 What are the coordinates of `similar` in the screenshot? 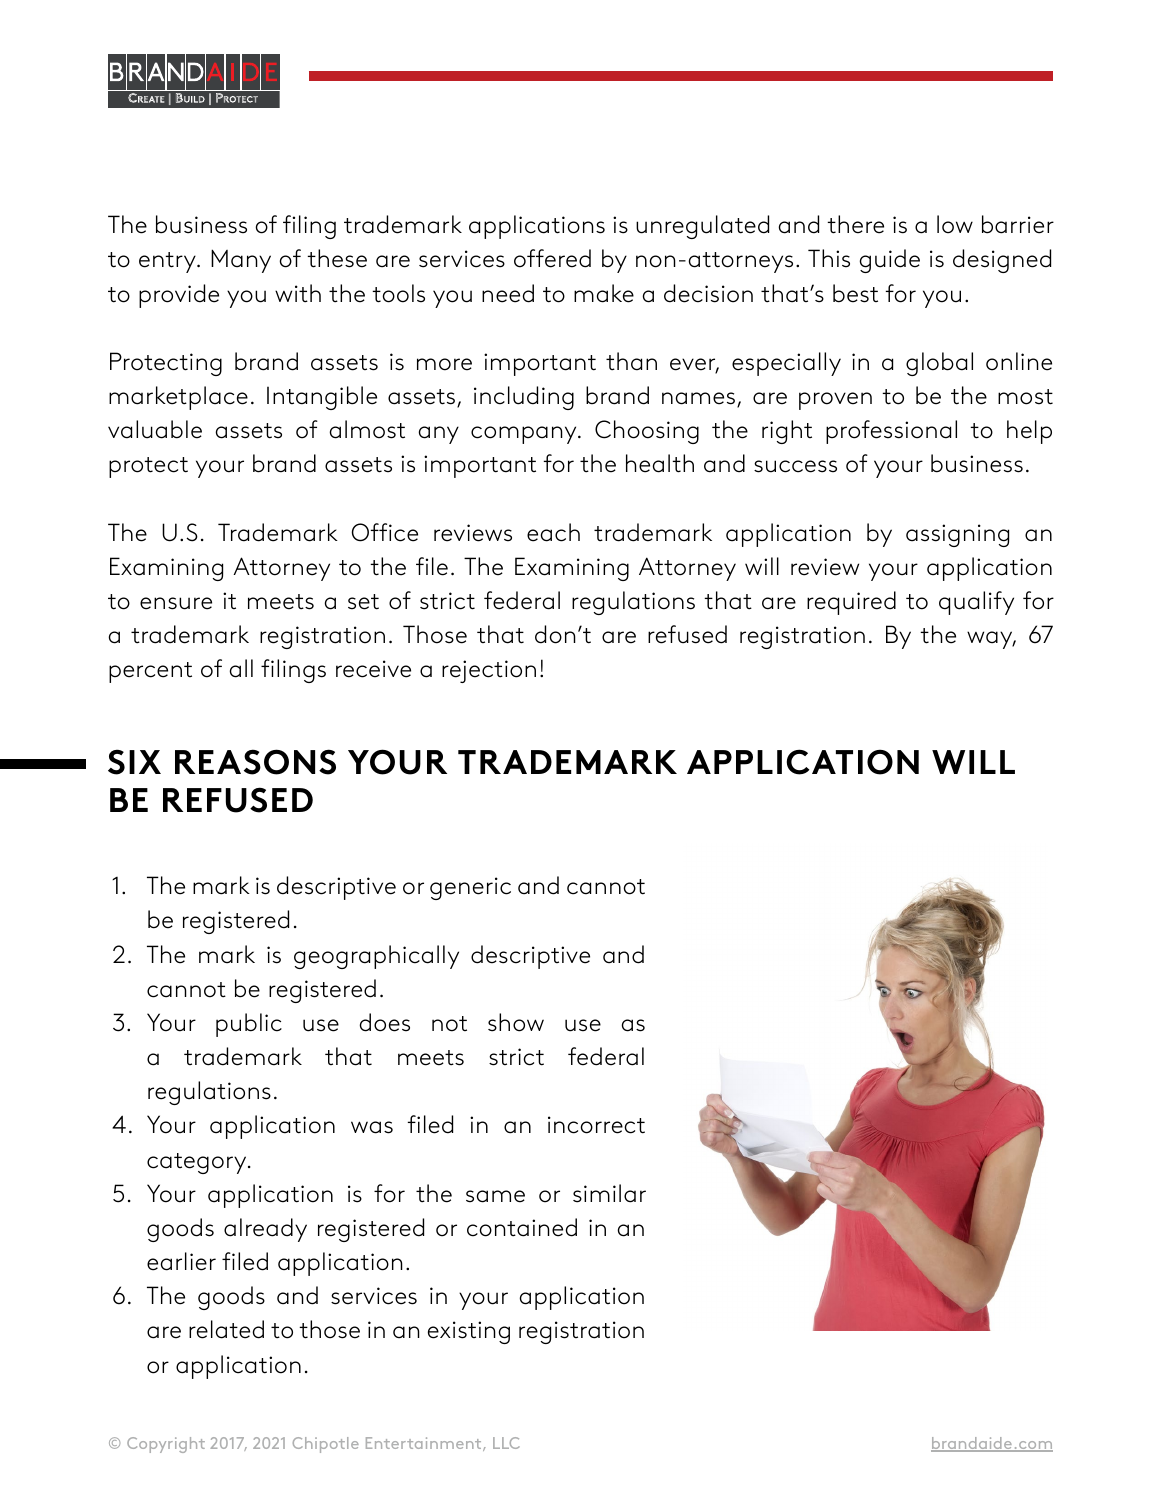 It's located at (609, 1193).
